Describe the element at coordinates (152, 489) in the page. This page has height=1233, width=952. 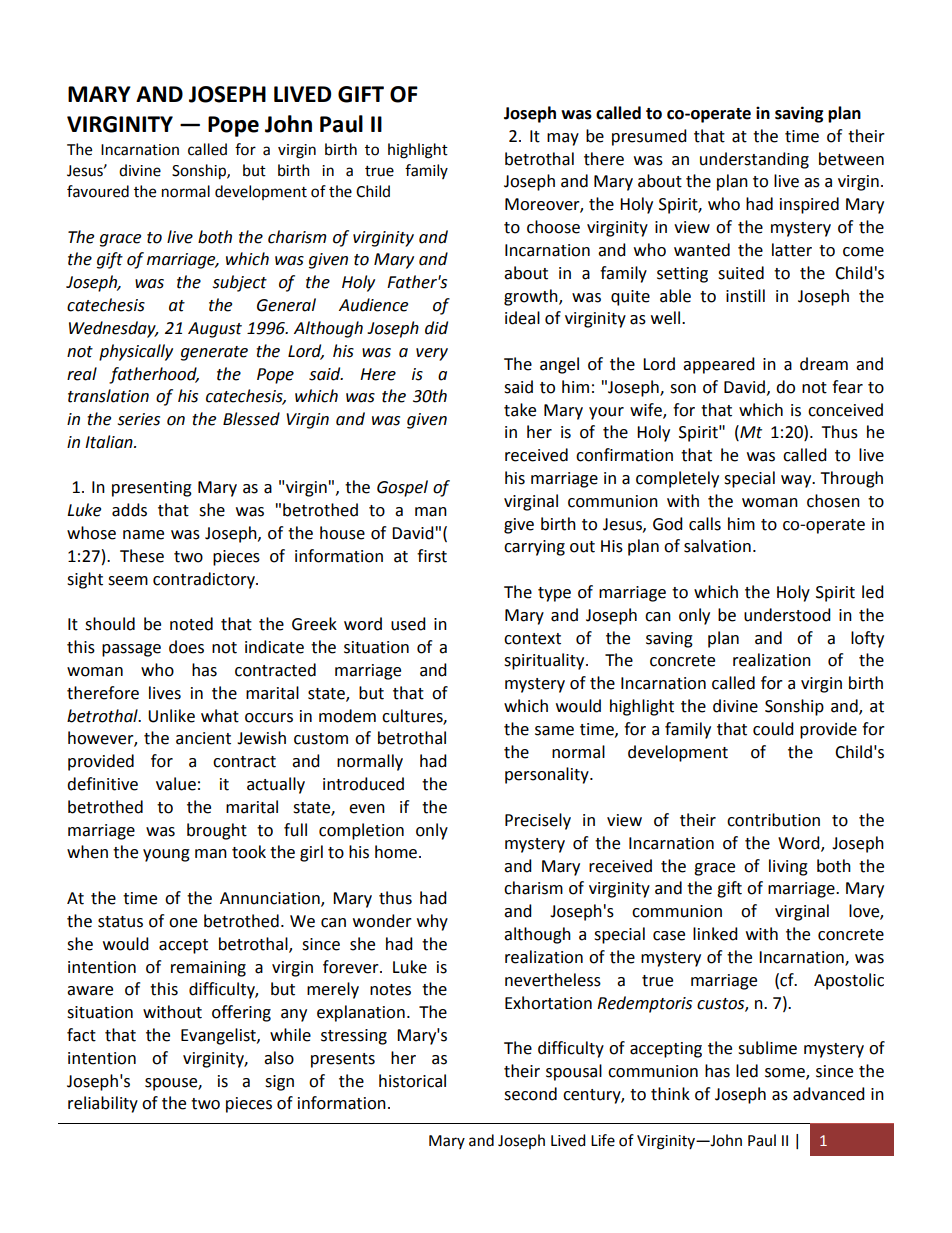
I see `presenting` at that location.
